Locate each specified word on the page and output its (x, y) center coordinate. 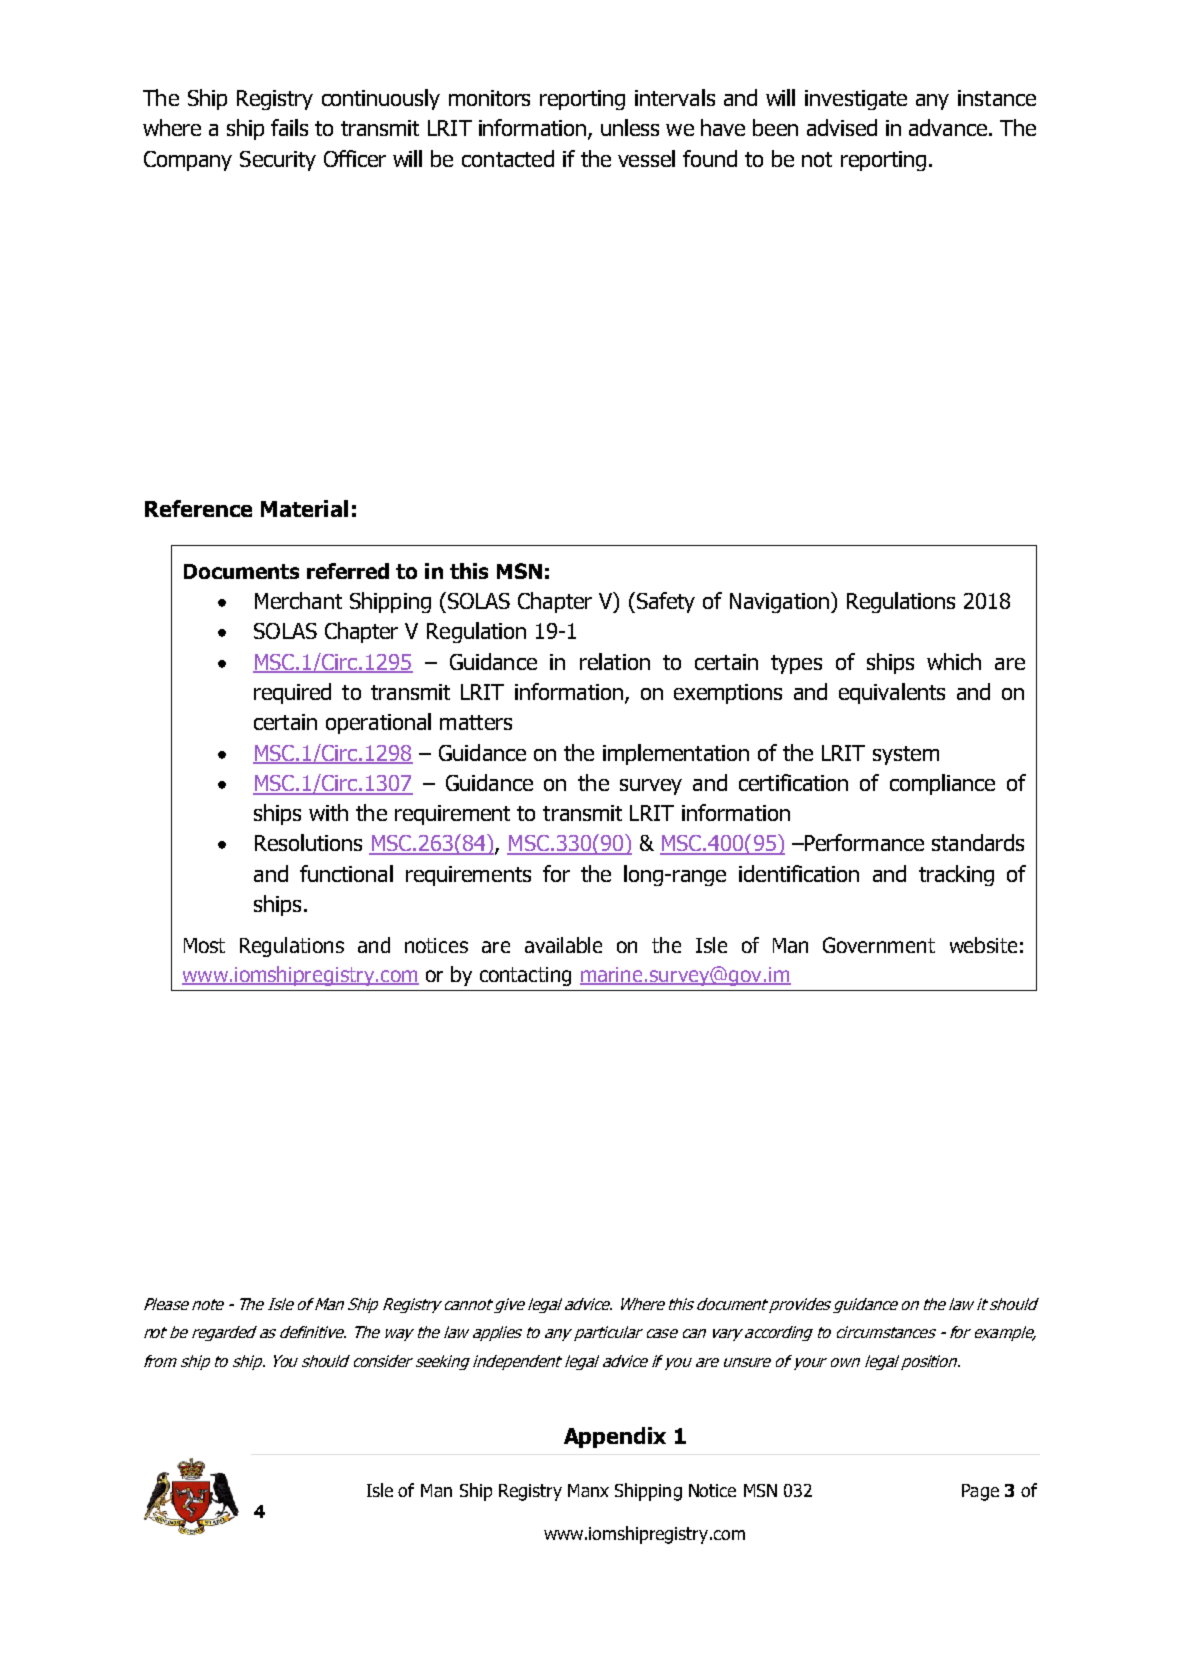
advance (948, 127)
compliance (942, 784)
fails (289, 127)
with (328, 812)
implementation (676, 754)
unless (630, 127)
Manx (588, 1490)
